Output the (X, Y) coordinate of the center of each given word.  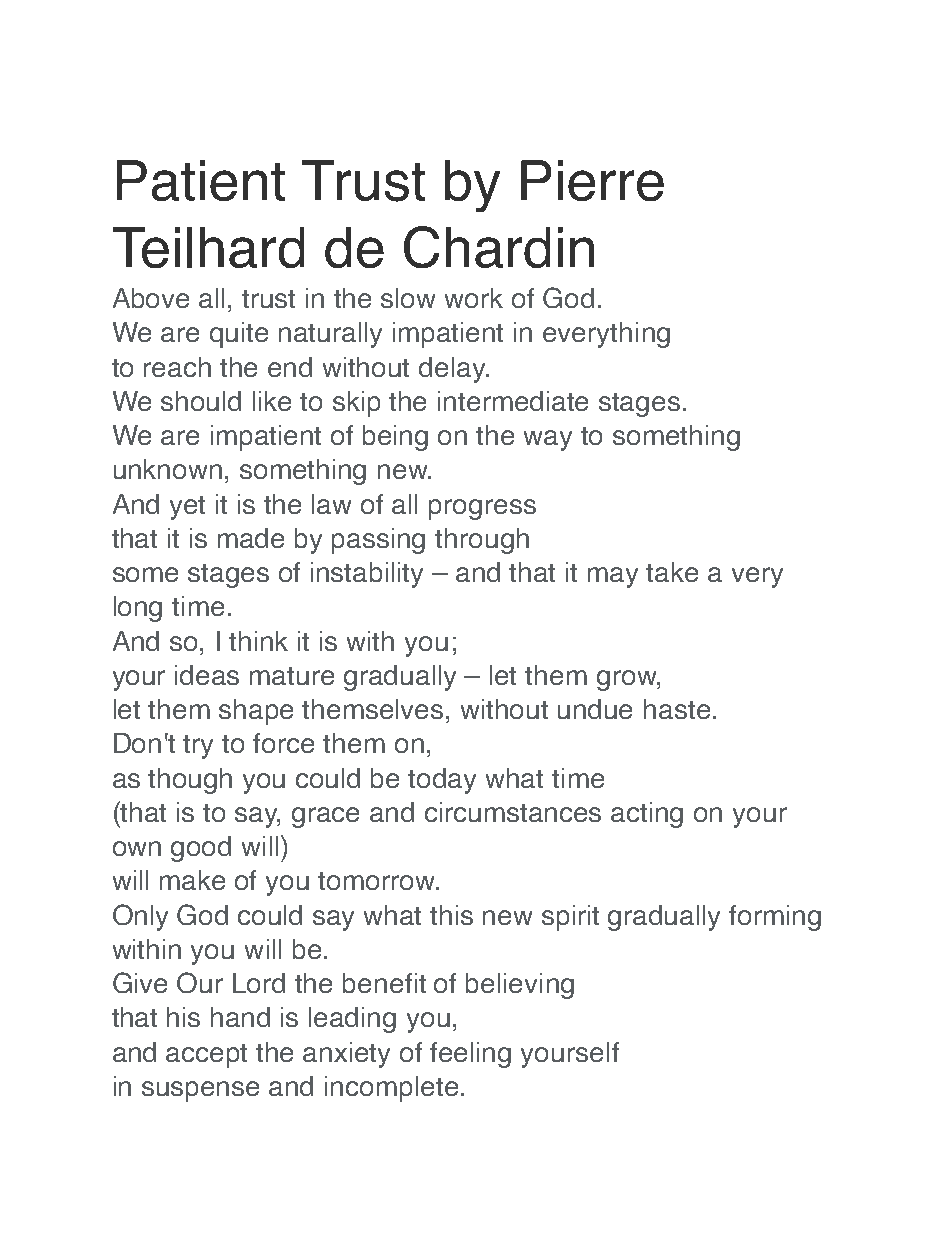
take (672, 572)
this (451, 915)
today (442, 781)
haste (677, 709)
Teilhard (208, 247)
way (548, 440)
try (198, 747)
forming (775, 918)
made (251, 538)
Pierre (592, 180)
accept (206, 1056)
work (474, 298)
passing (378, 541)
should (201, 401)
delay (453, 370)
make (192, 880)
